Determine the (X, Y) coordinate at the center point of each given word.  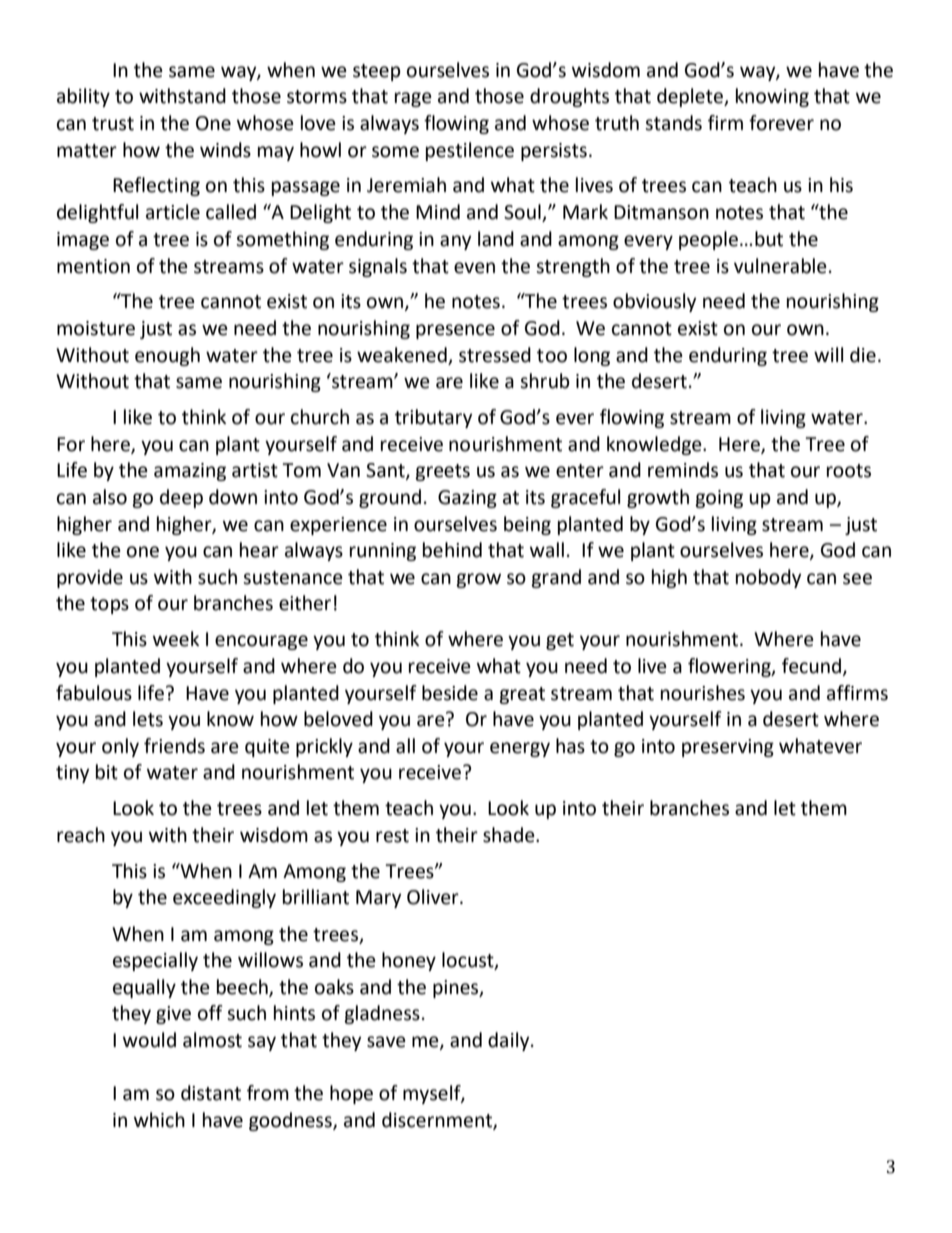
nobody (768, 578)
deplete (691, 97)
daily (510, 1041)
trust (113, 124)
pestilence (470, 151)
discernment (438, 1120)
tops (109, 605)
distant (211, 1093)
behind (452, 550)
